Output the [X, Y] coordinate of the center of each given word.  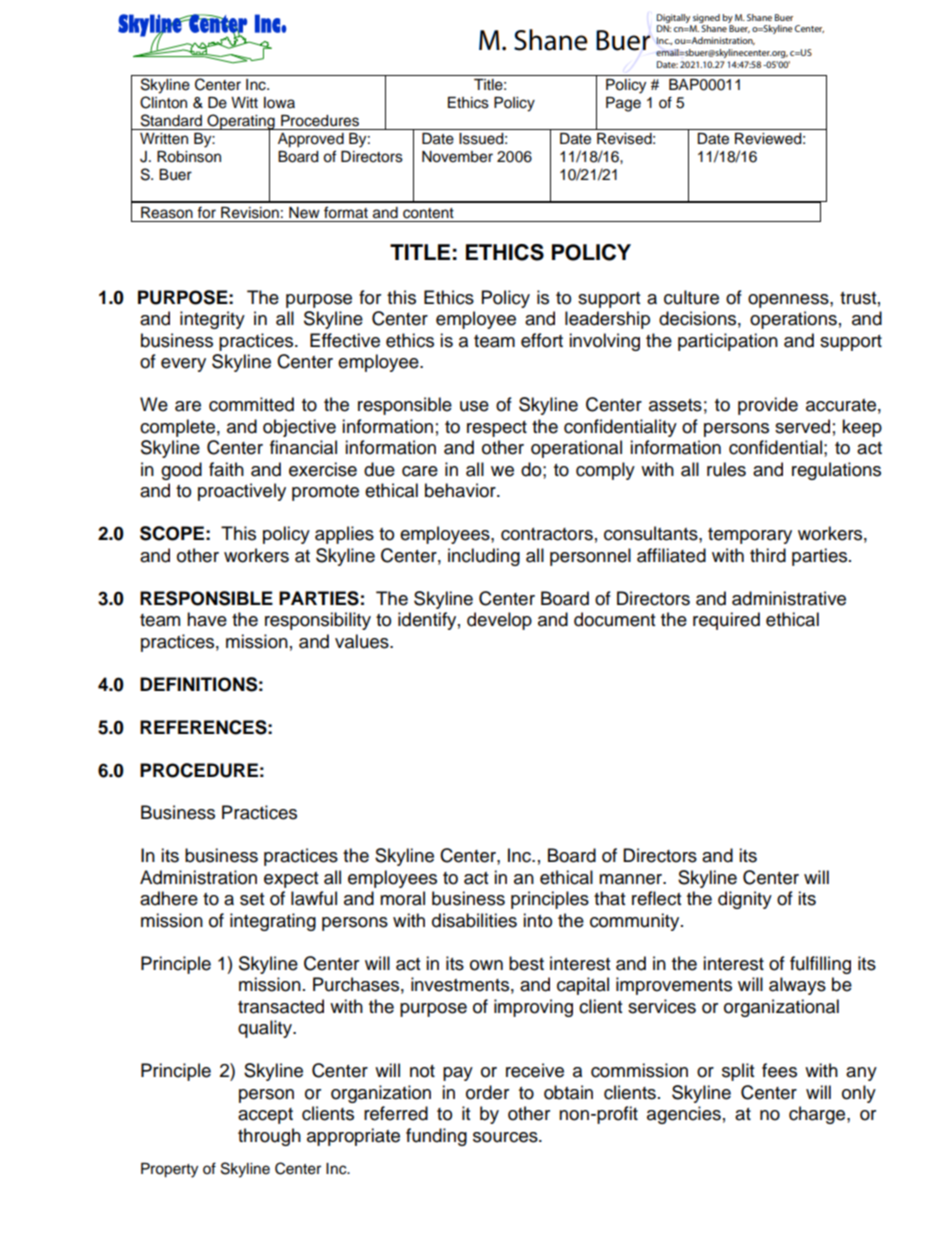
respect [497, 429]
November [457, 157]
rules [726, 469]
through [269, 1137]
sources [506, 1137]
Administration [198, 877]
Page [623, 104]
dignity [745, 900]
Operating [241, 123]
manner [632, 879]
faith [226, 469]
